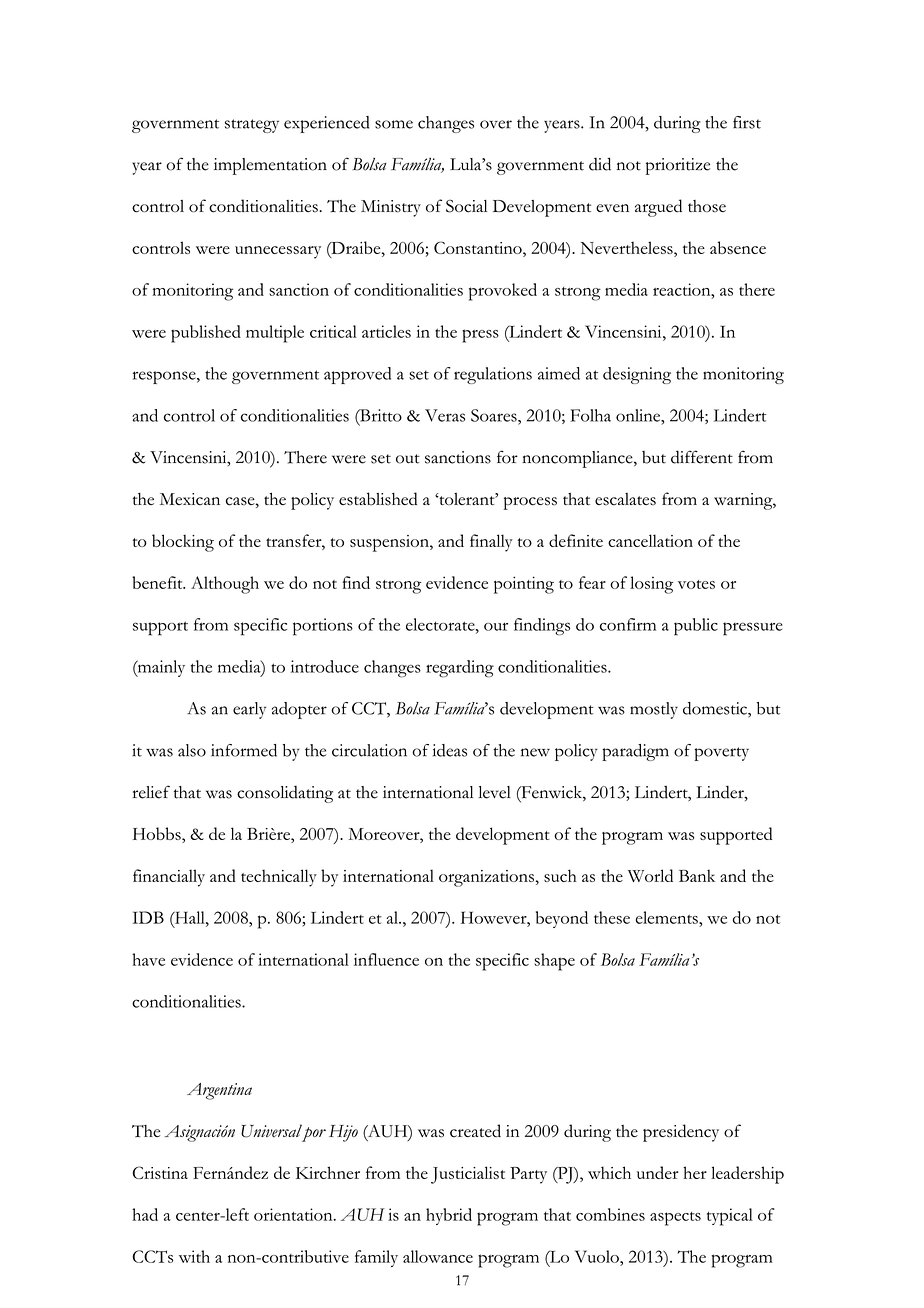 This image has width=924, height=1308. Describe the element at coordinates (194, 1256) in the image. I see `with` at that location.
